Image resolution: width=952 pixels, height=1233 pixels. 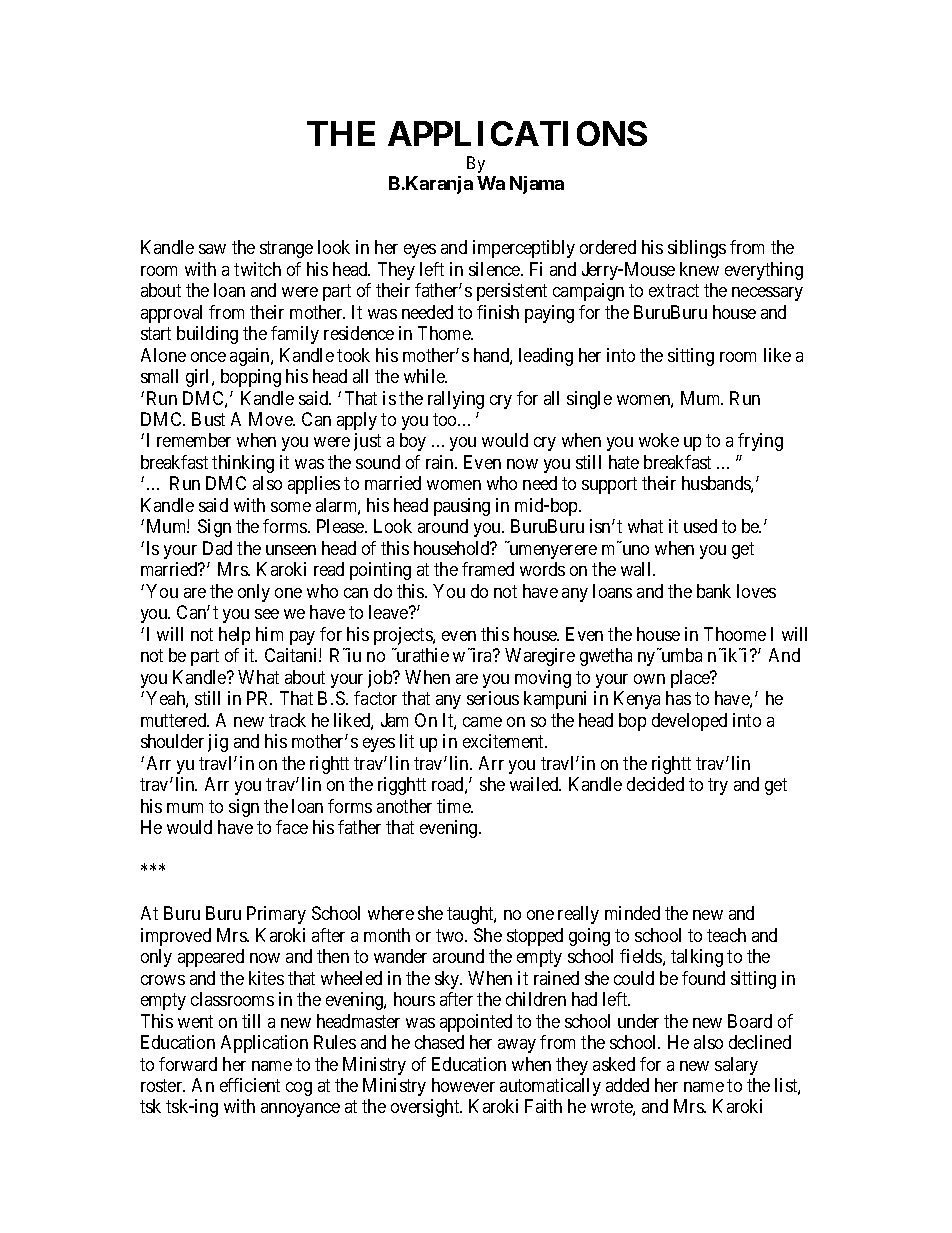 I want to click on thinking, so click(x=243, y=464).
